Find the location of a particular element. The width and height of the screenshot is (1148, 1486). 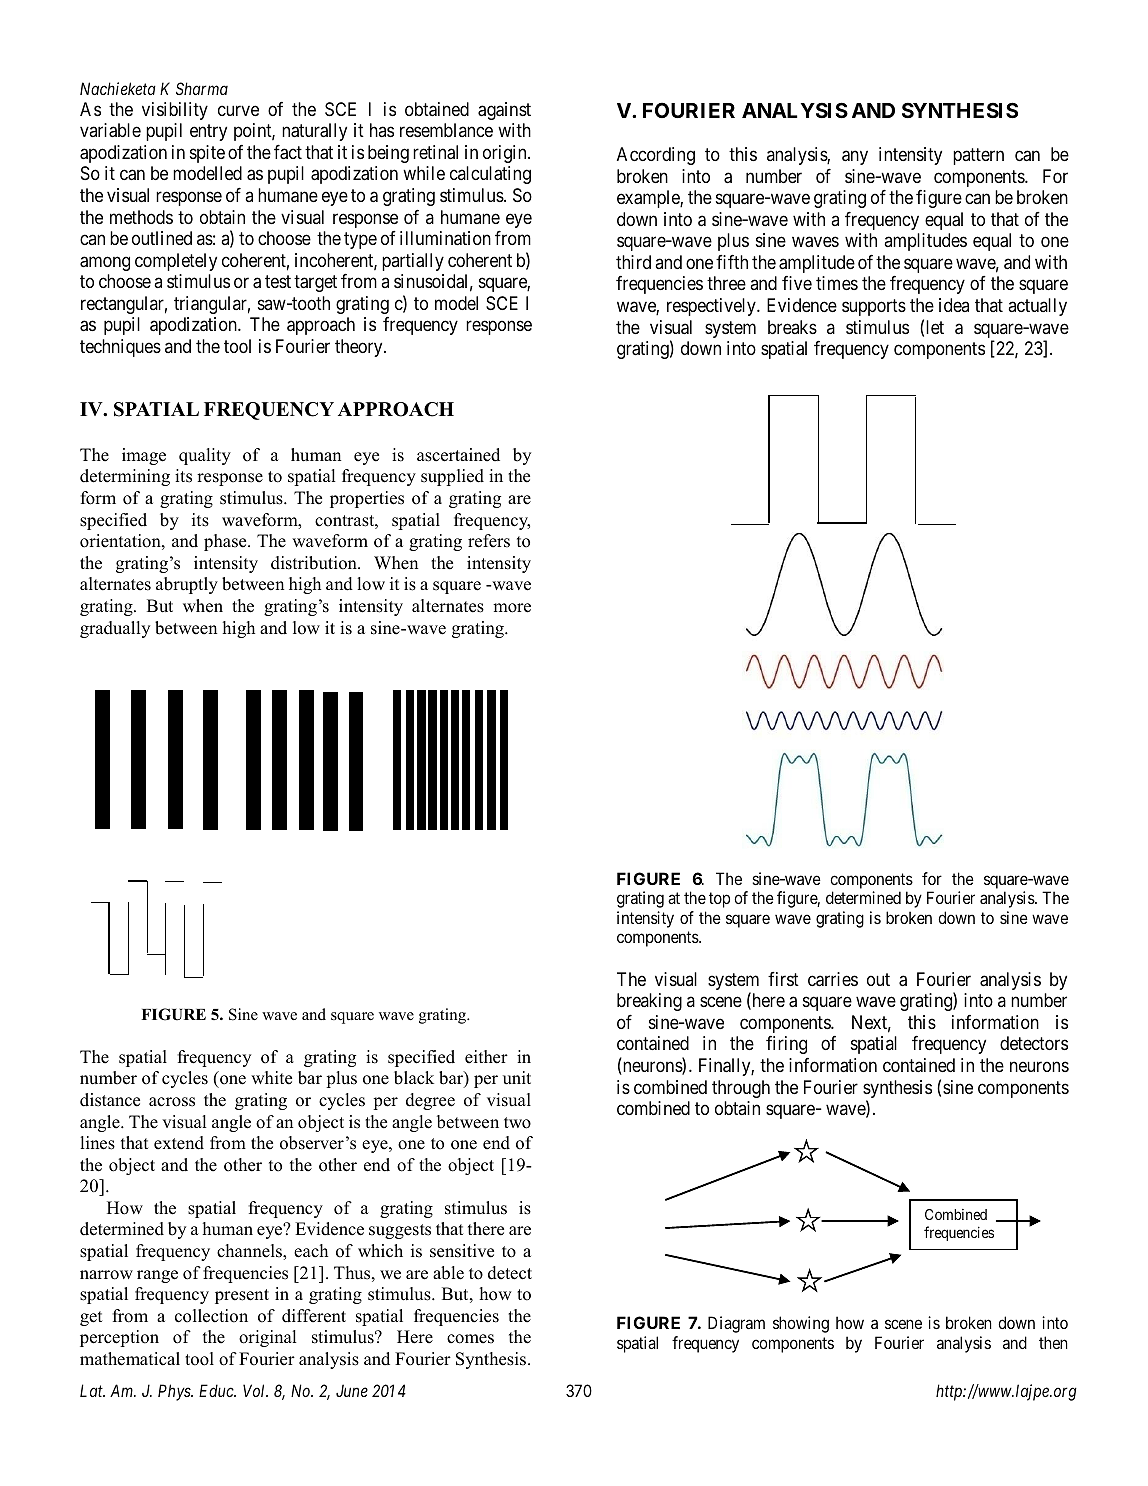

breaking is located at coordinates (649, 1002).
